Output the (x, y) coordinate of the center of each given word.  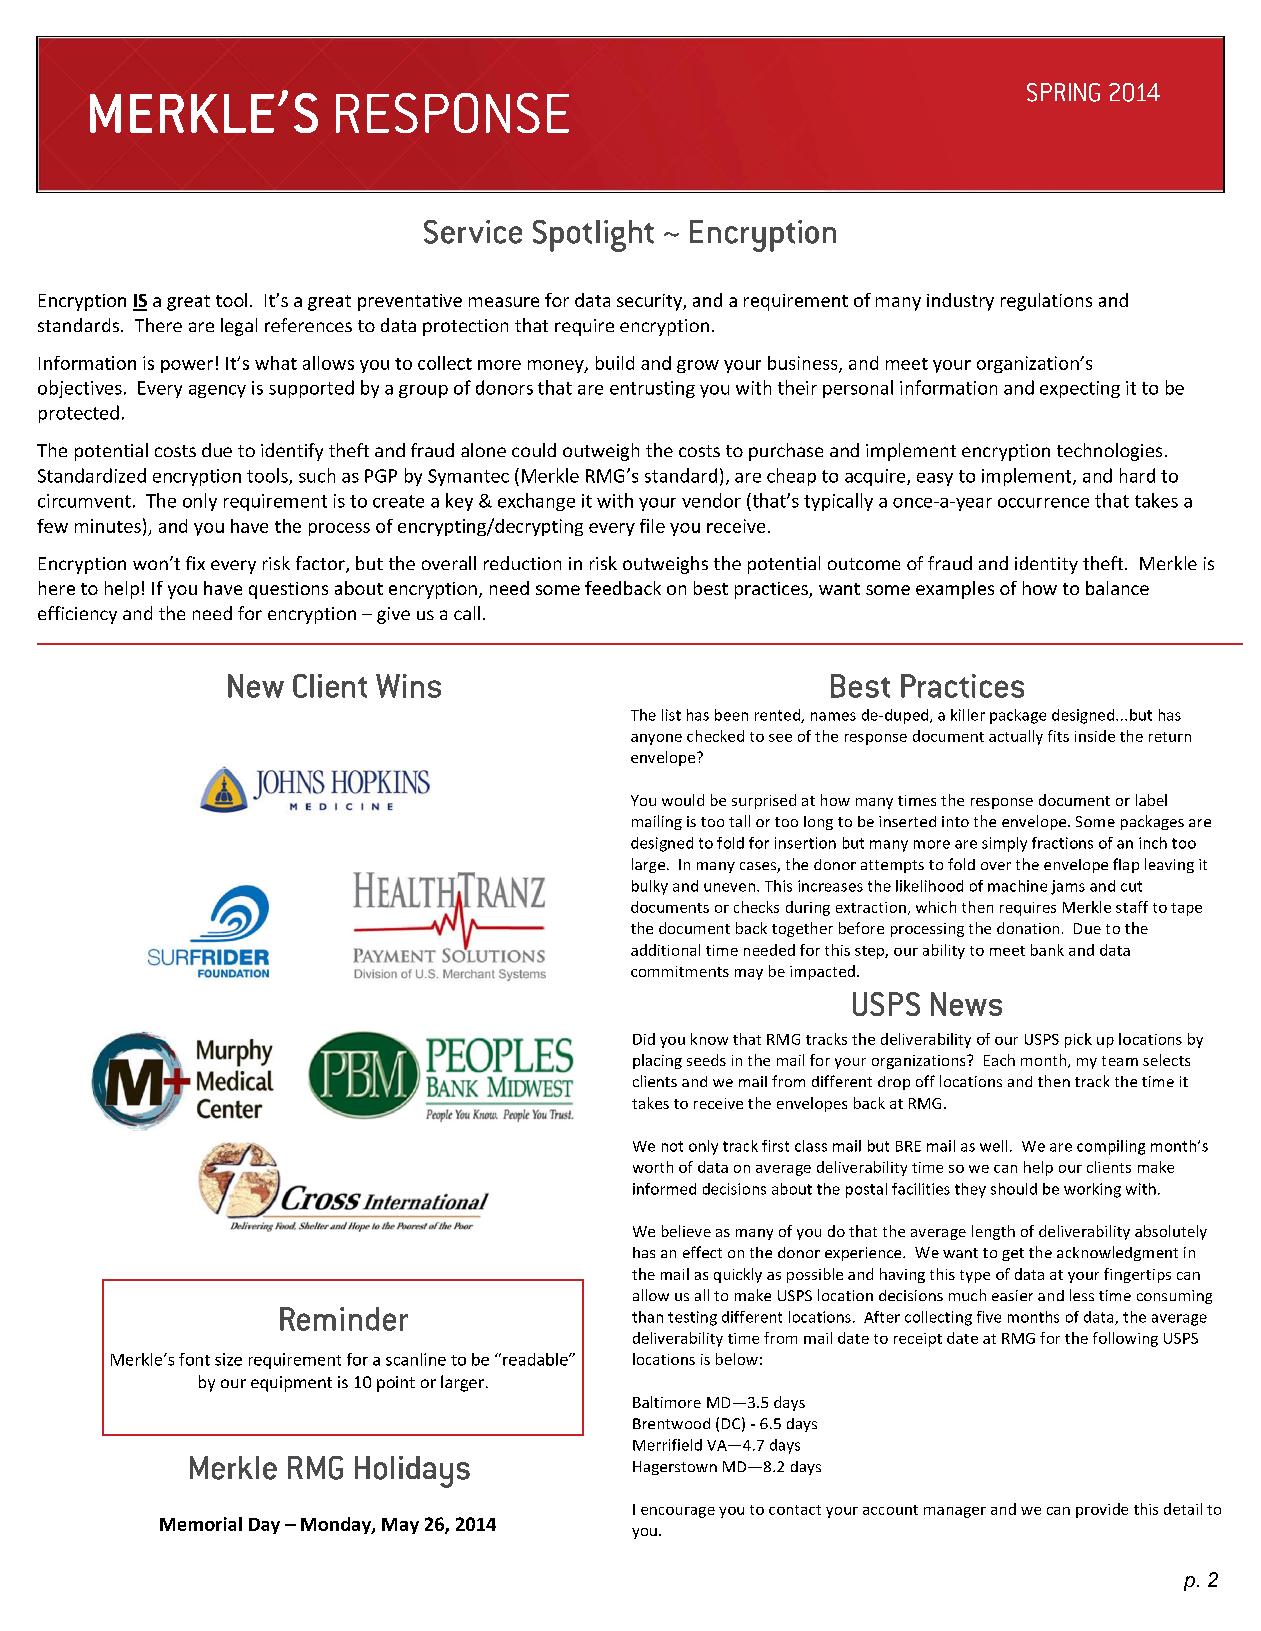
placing (657, 1061)
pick (1078, 1040)
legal (239, 327)
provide (1102, 1510)
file (652, 526)
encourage (678, 1512)
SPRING (1063, 92)
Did (644, 1039)
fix (195, 563)
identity (1046, 565)
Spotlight (593, 236)
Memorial (201, 1524)
